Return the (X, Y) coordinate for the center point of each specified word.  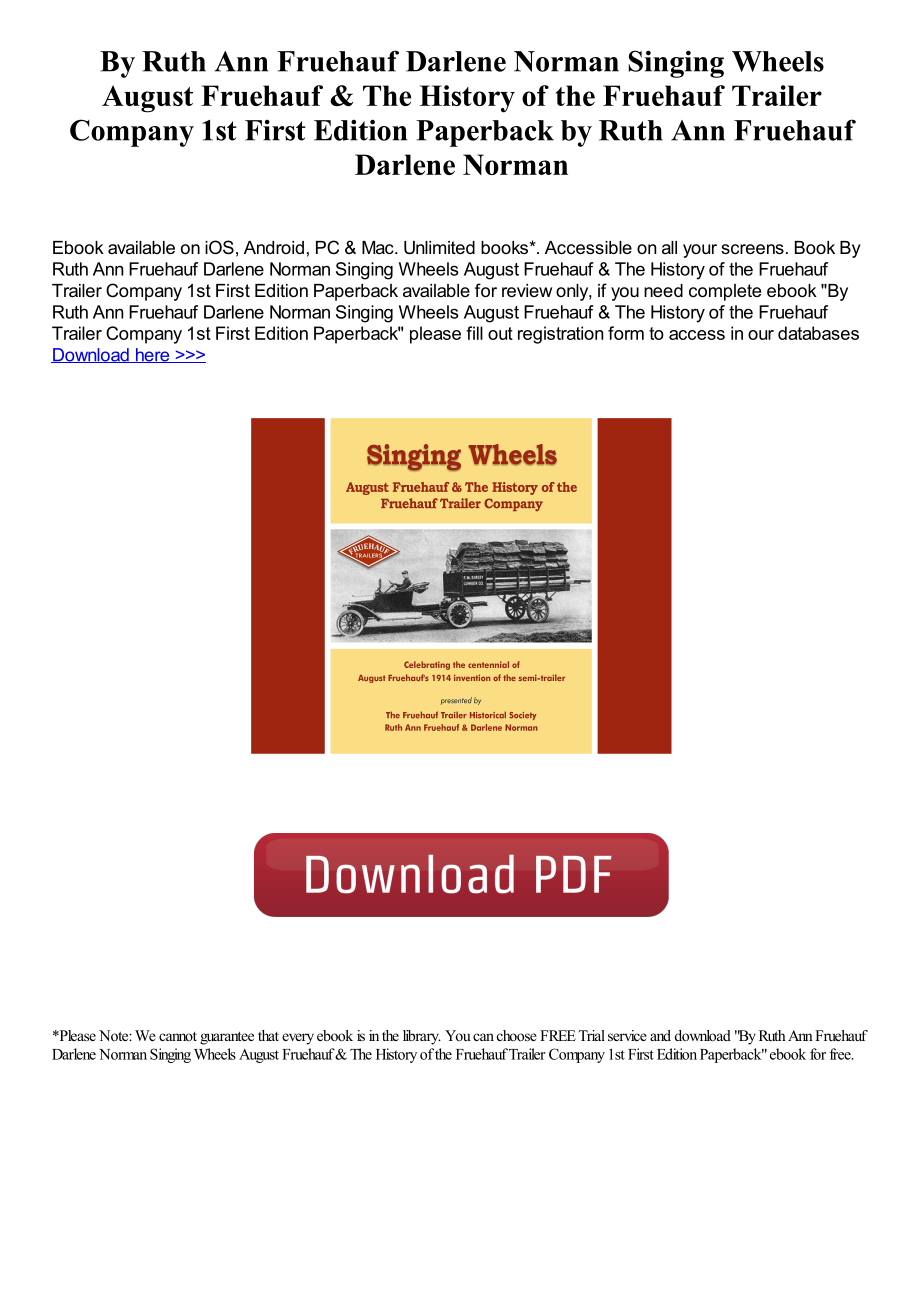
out (500, 333)
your (700, 251)
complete (725, 292)
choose (517, 1035)
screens (752, 249)
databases (818, 333)
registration (560, 335)
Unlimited (439, 248)
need (663, 290)
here (152, 355)
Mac (379, 247)
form (626, 333)
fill (474, 333)
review (527, 290)
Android (274, 247)
